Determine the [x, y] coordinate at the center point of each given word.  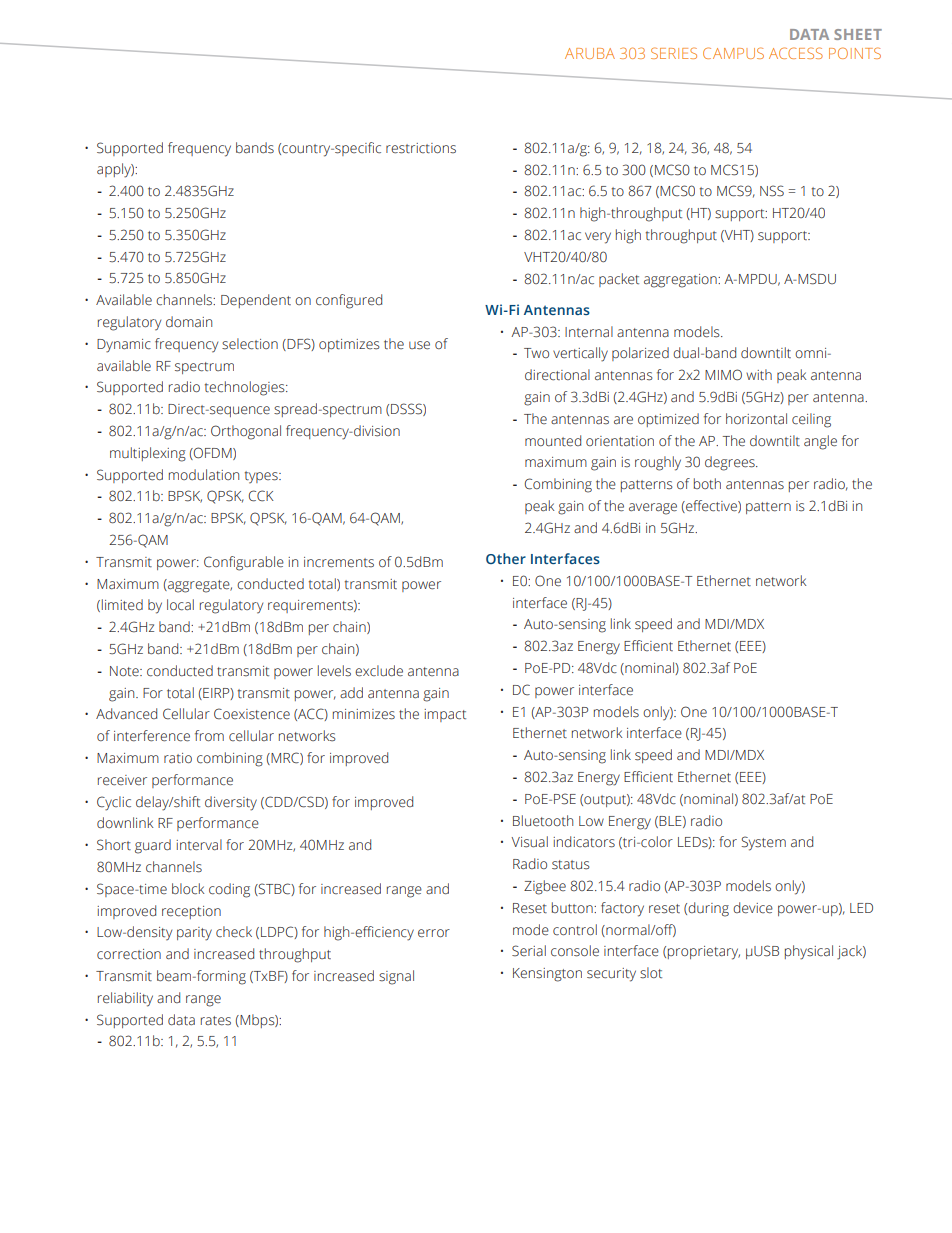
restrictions [421, 148]
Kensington [547, 975]
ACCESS [796, 53]
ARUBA [590, 53]
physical [809, 952]
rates [216, 1021]
